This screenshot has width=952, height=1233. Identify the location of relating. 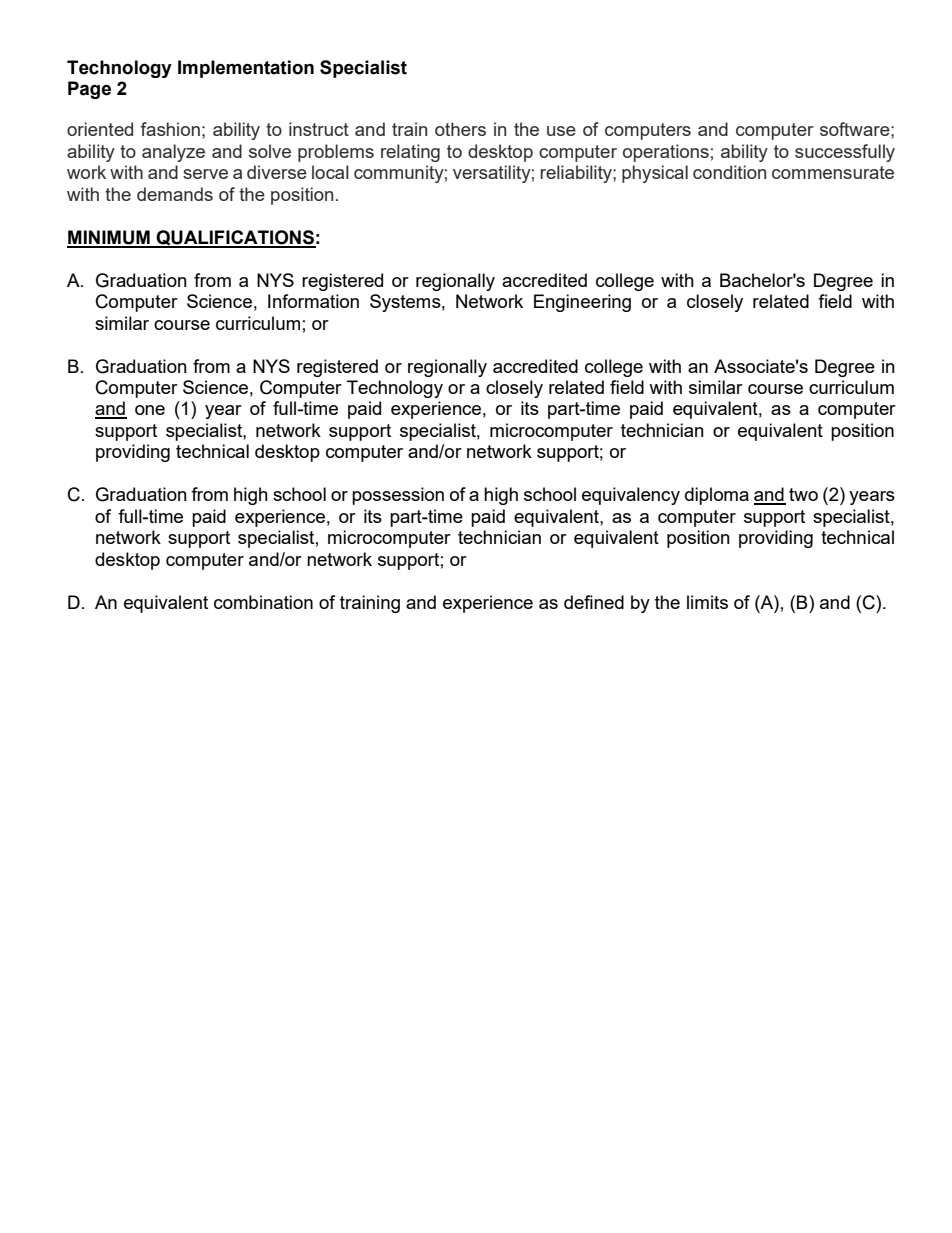
(410, 153).
